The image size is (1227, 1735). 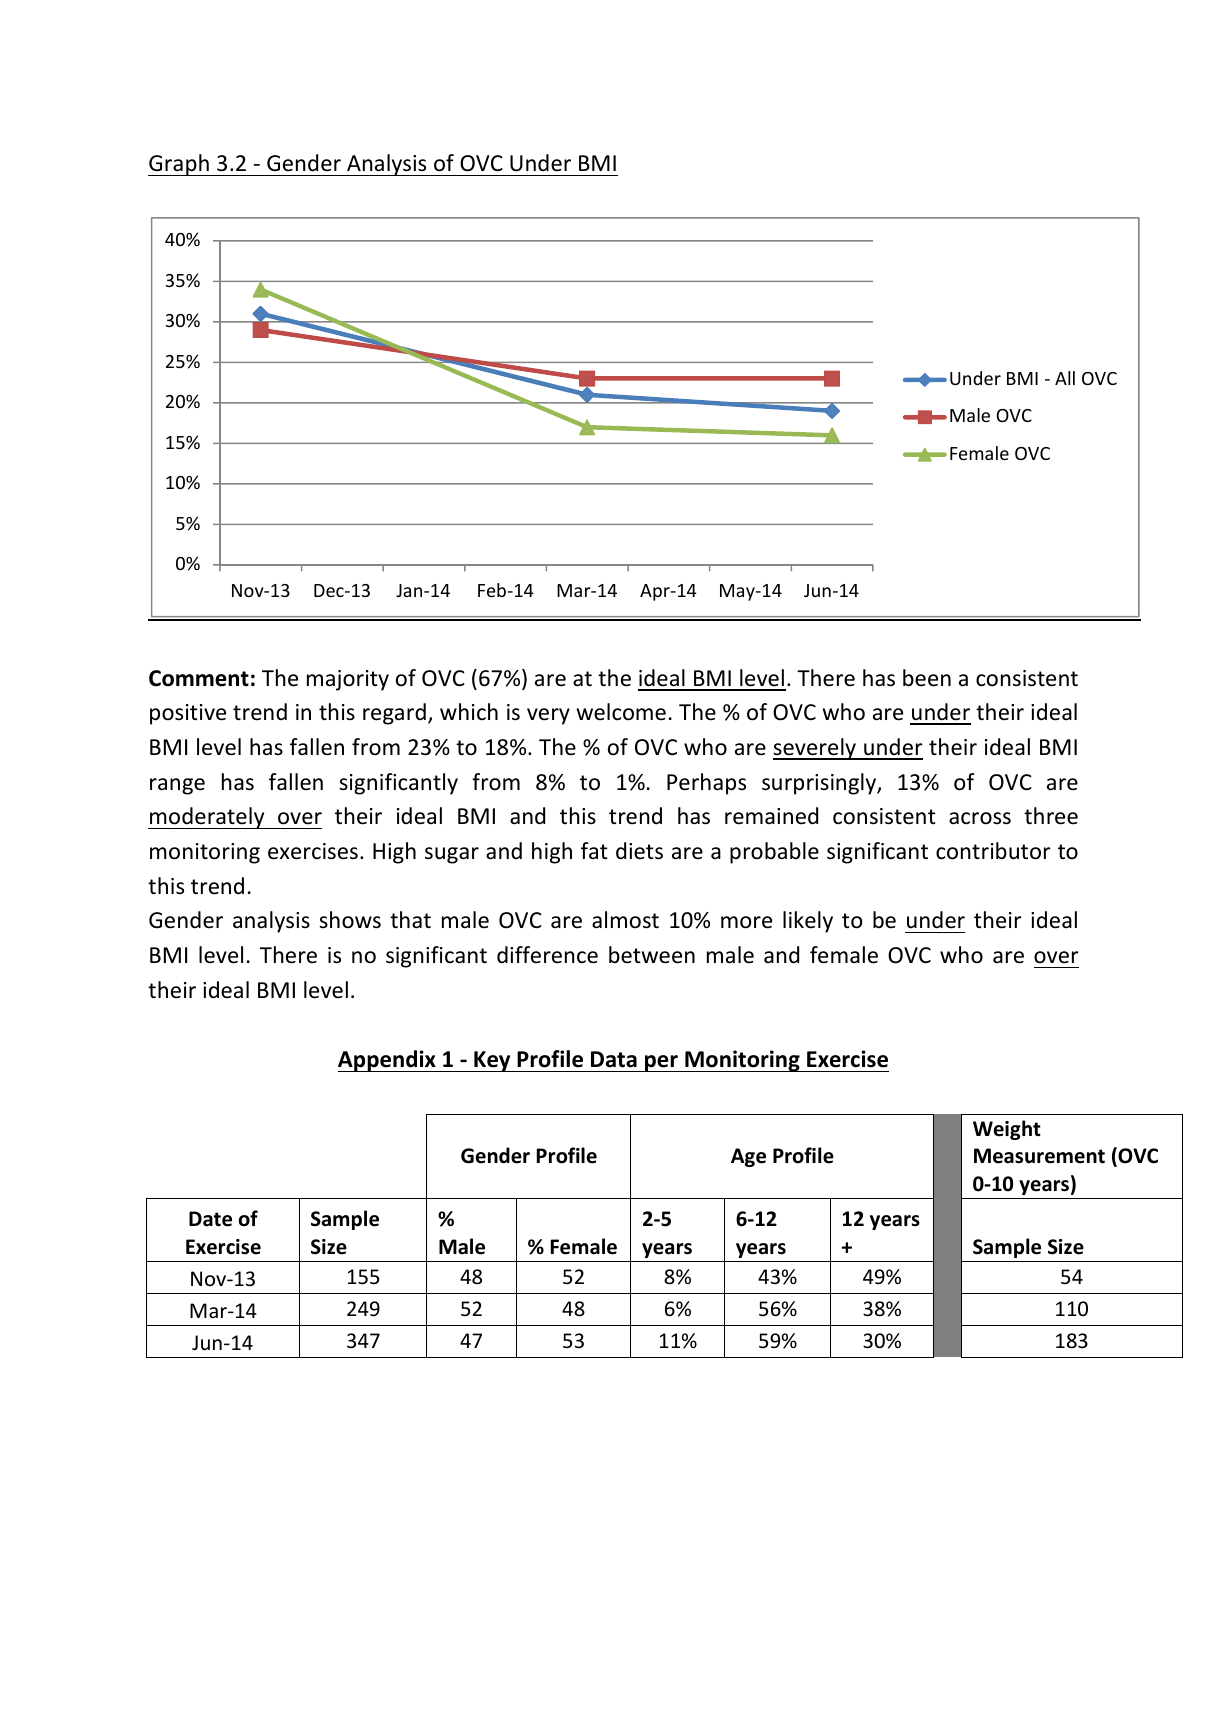 What do you see at coordinates (179, 165) in the screenshot?
I see `Graph` at bounding box center [179, 165].
